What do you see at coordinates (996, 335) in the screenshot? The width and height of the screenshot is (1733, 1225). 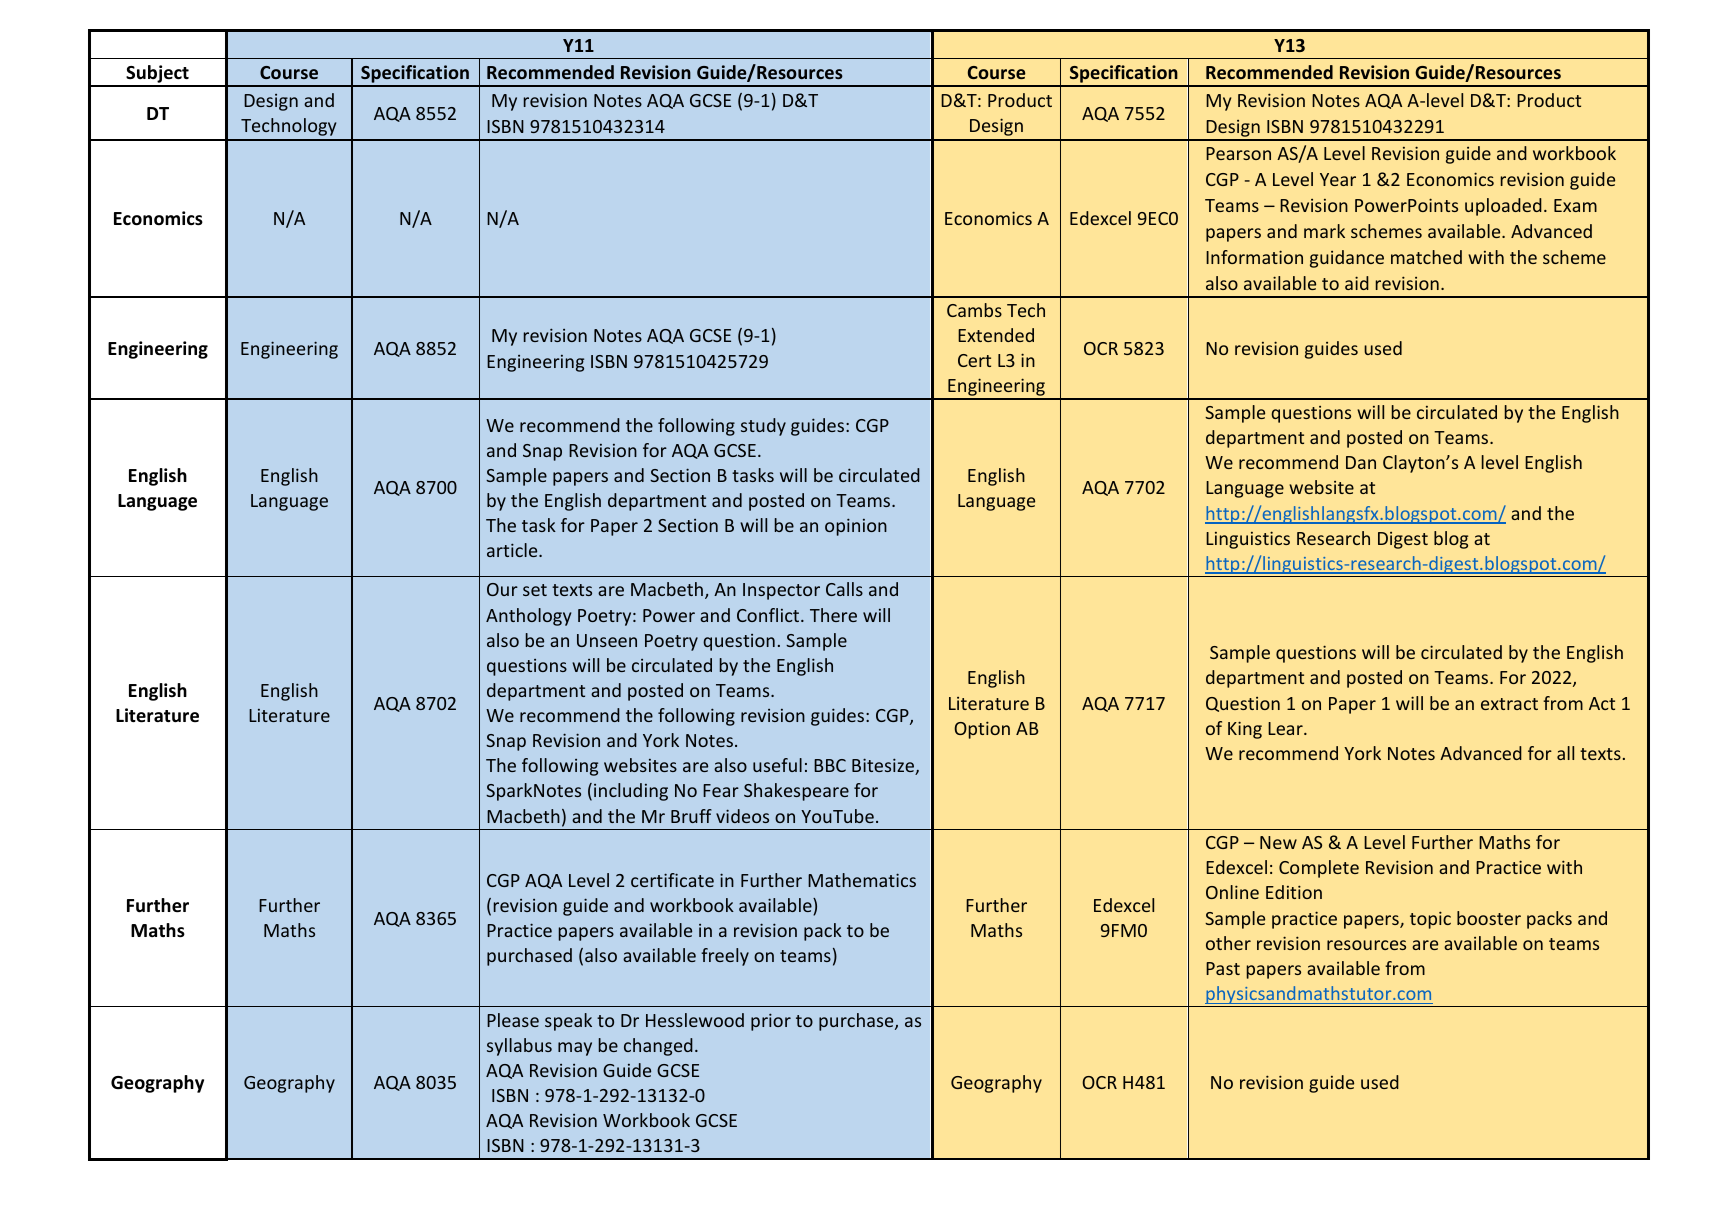 I see `Extended` at bounding box center [996, 335].
